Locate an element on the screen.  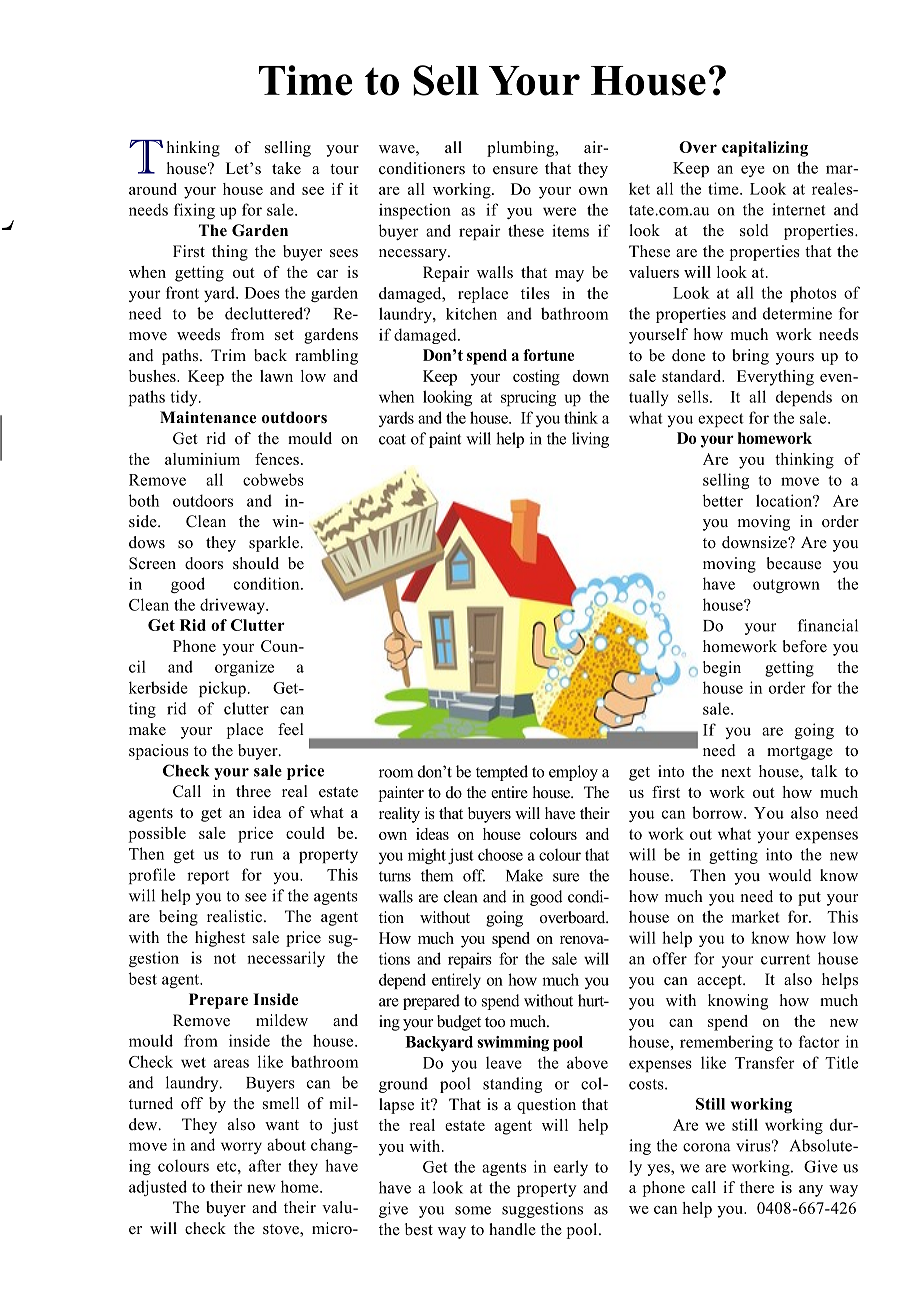
tempted is located at coordinates (502, 773).
